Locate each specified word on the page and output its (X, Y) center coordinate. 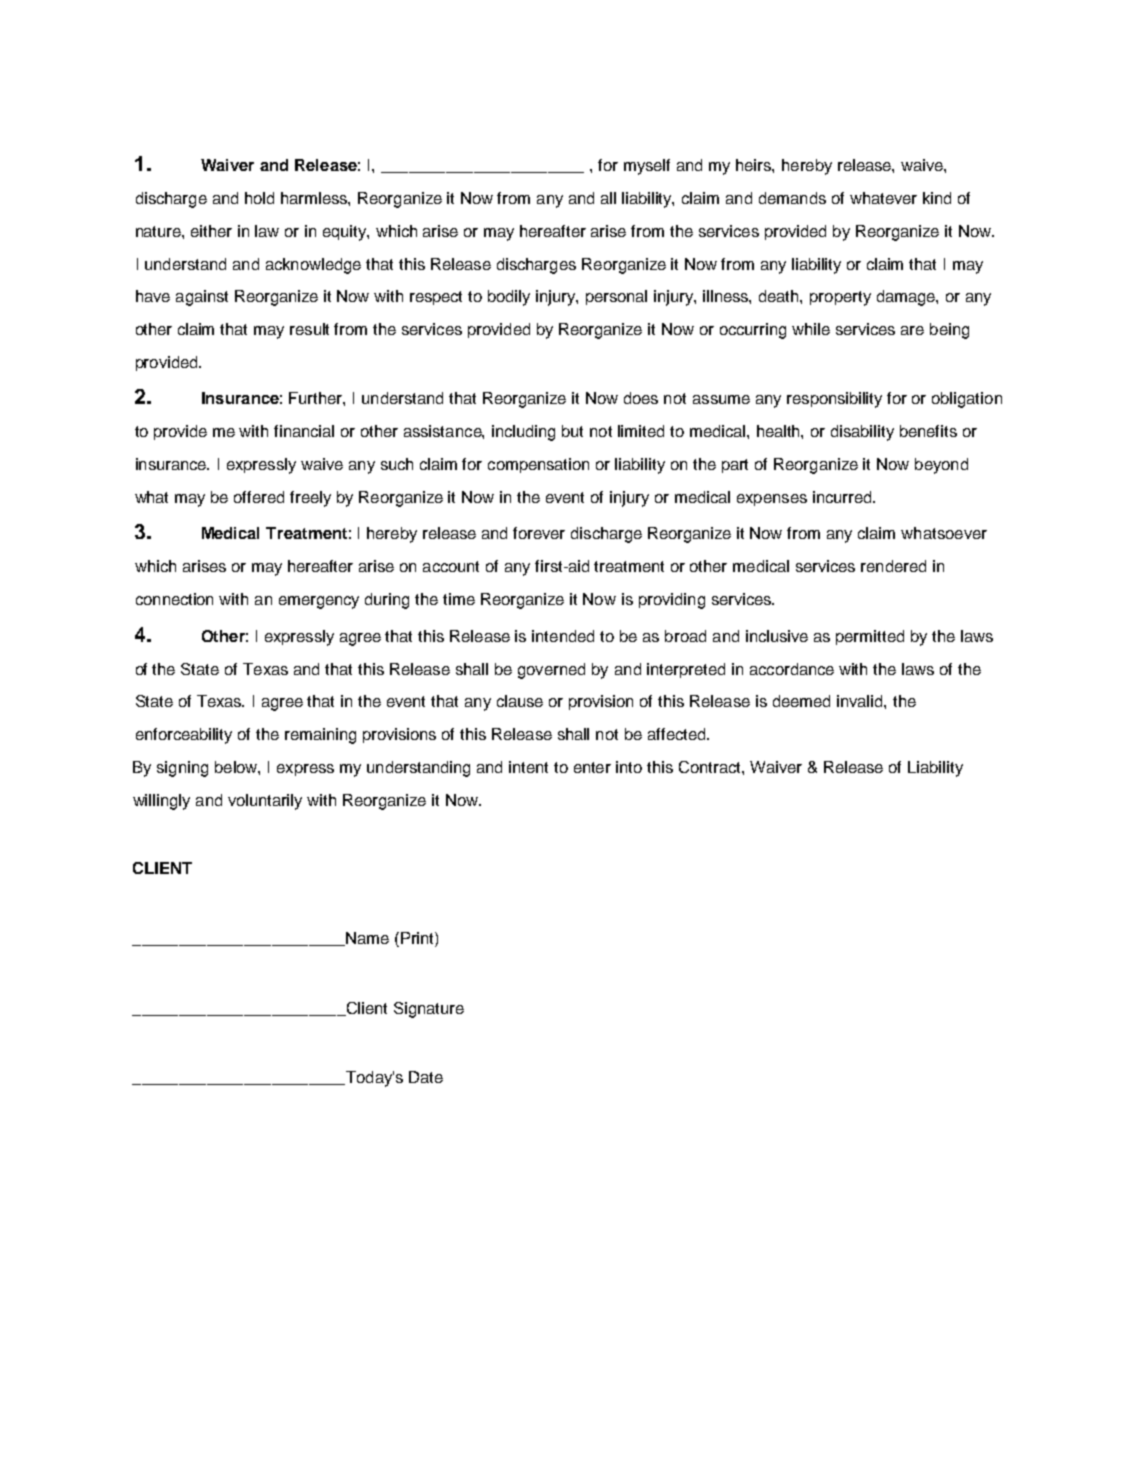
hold (259, 198)
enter (592, 767)
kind (937, 198)
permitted (870, 637)
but (572, 431)
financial (304, 431)
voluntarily (265, 802)
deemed (801, 701)
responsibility (834, 400)
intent (528, 767)
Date (426, 1077)
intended (563, 636)
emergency (319, 602)
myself (647, 167)
